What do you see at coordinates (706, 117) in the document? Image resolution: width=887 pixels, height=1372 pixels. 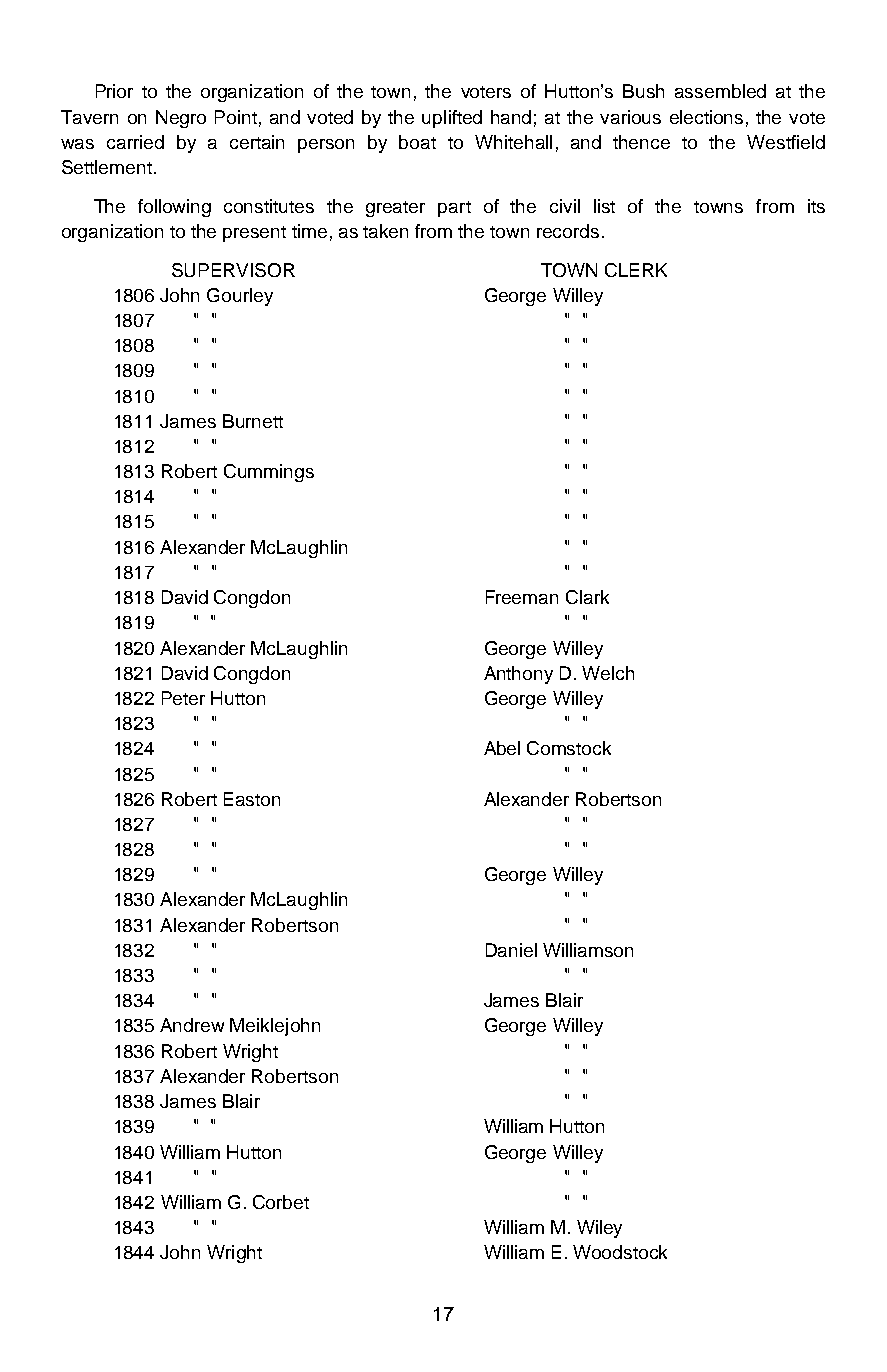 I see `elections` at bounding box center [706, 117].
